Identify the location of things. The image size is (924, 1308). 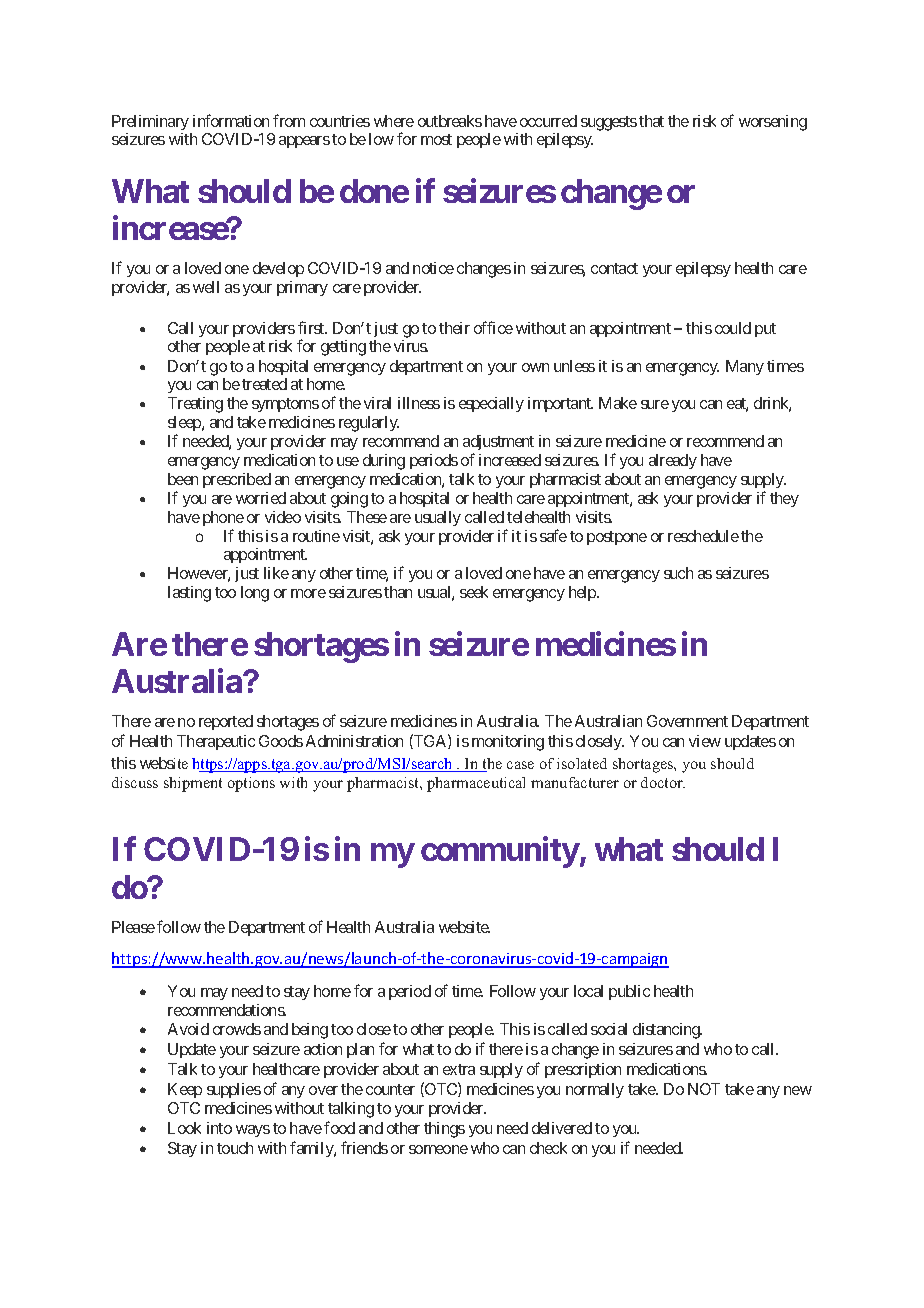
(444, 1130).
